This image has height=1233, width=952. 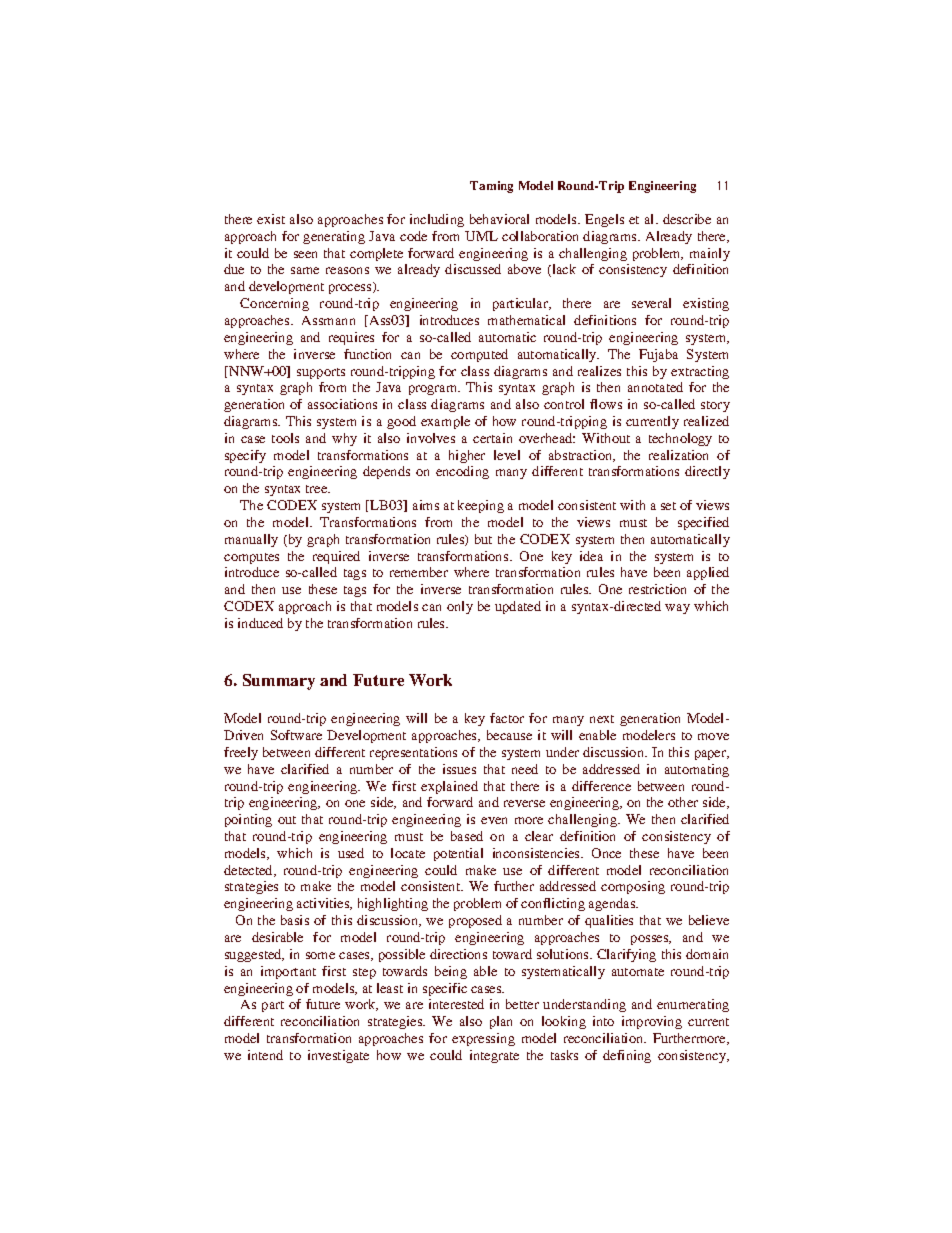 What do you see at coordinates (687, 219) in the image?
I see `describe` at bounding box center [687, 219].
